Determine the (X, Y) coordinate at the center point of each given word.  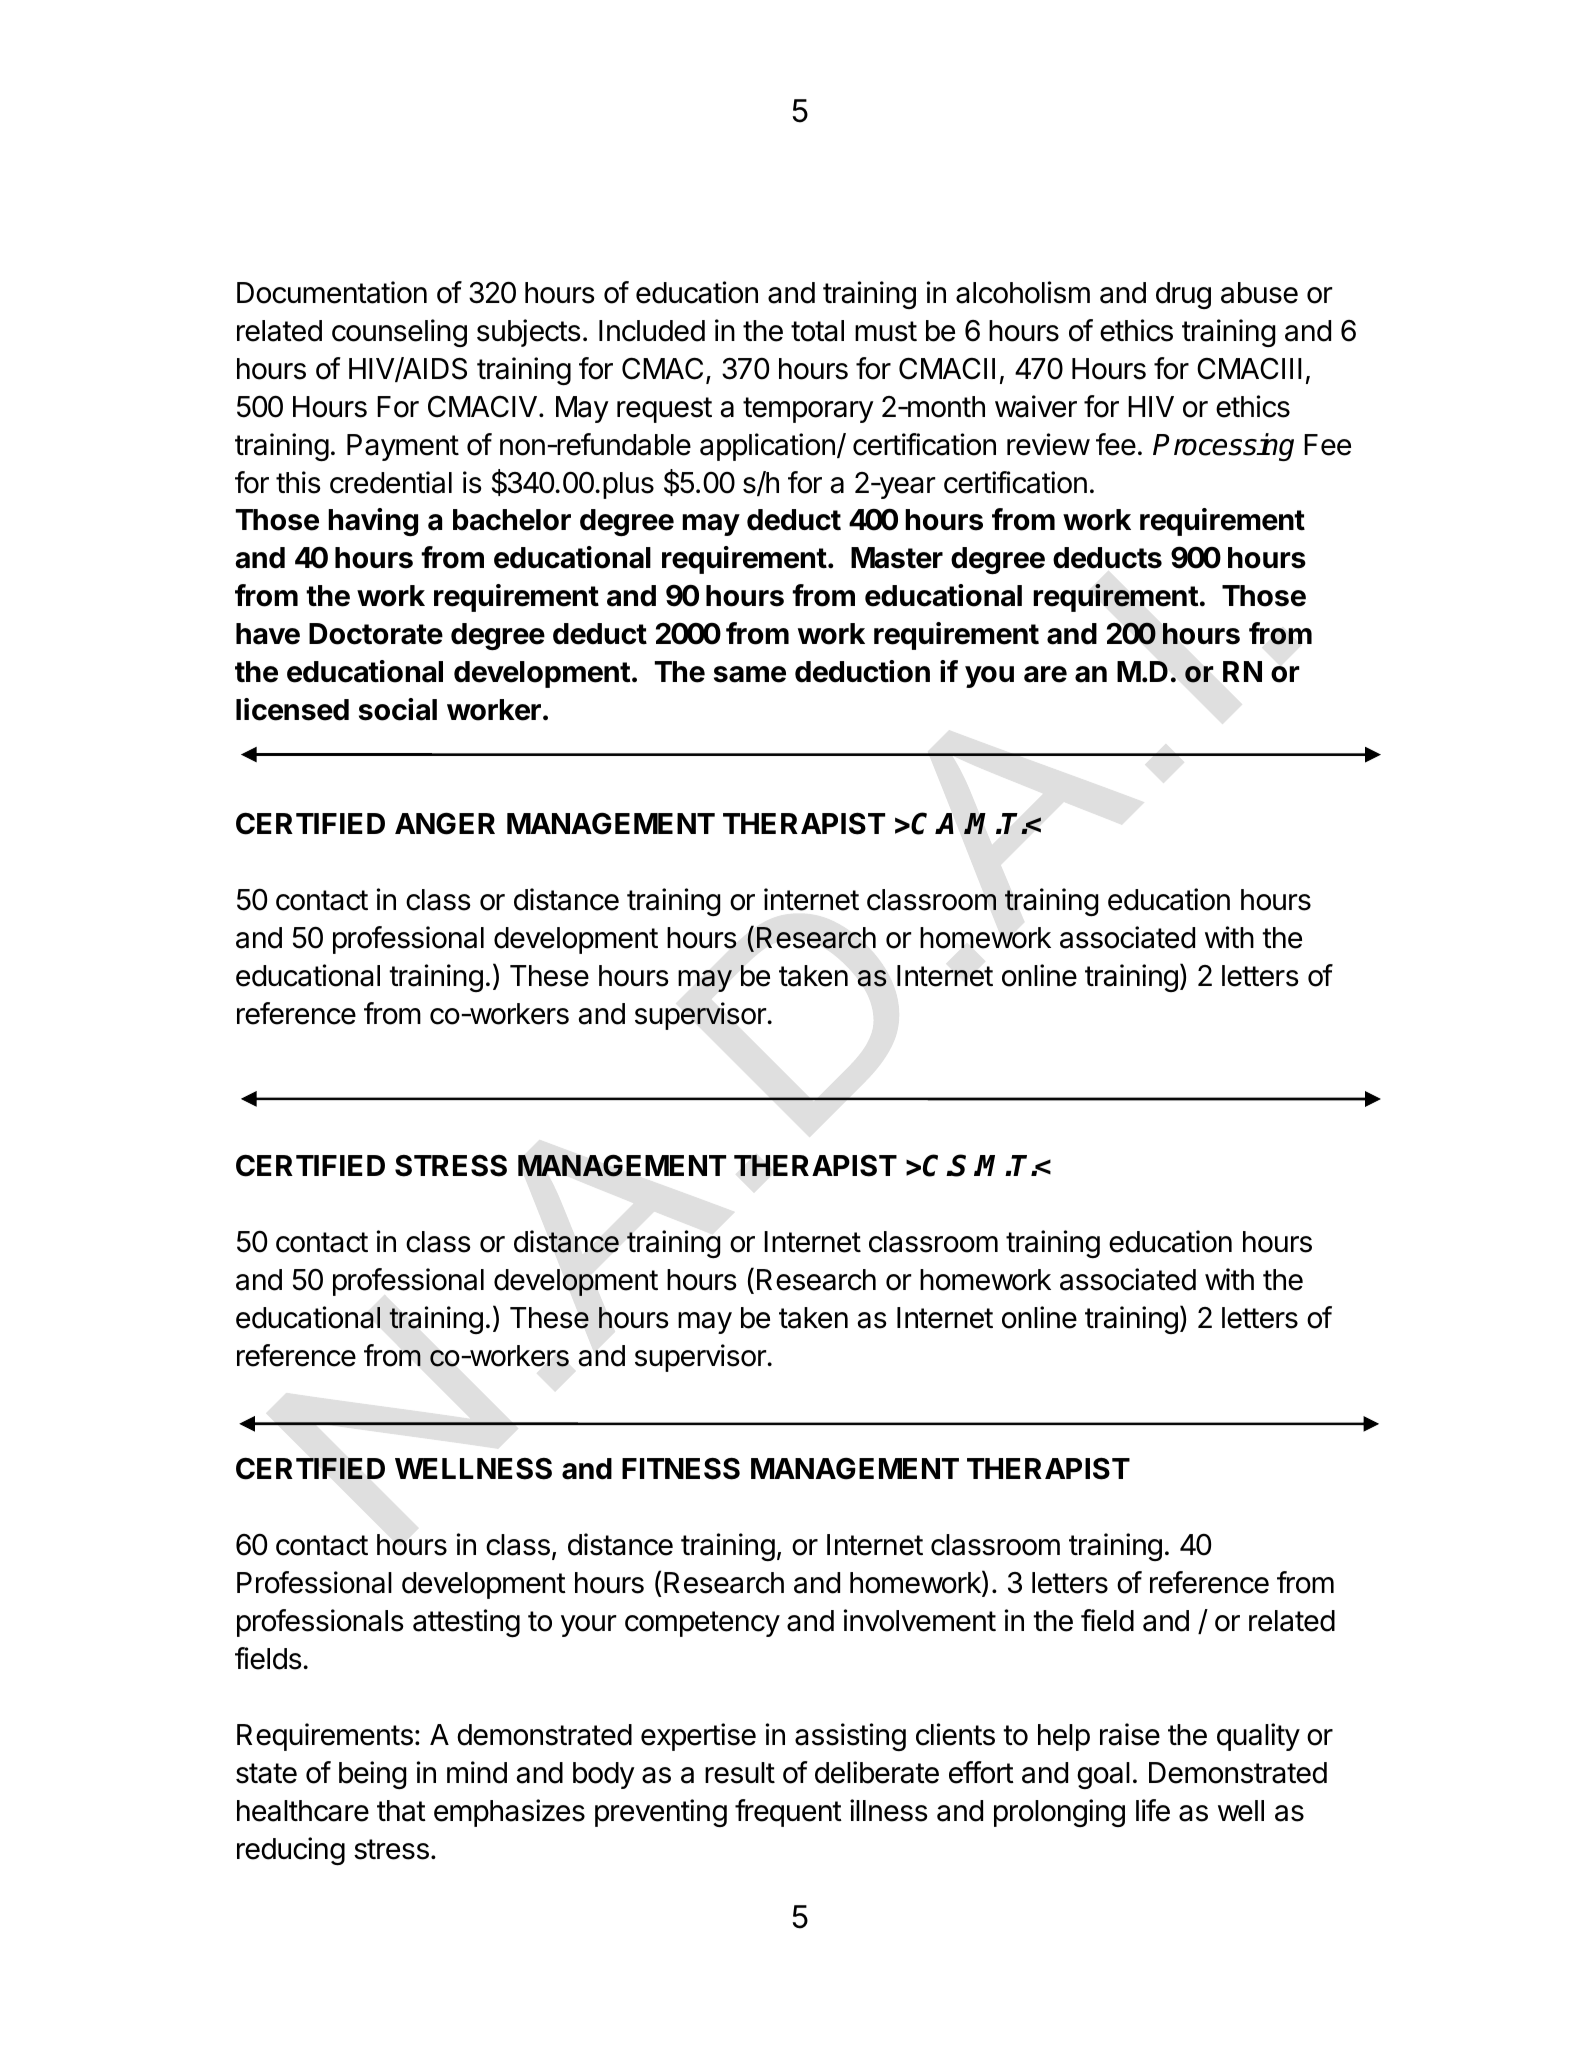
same (750, 674)
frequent (788, 1813)
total (817, 331)
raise (1130, 1734)
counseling (399, 333)
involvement (920, 1620)
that (401, 1811)
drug (1183, 295)
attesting (466, 1623)
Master (897, 558)
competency (702, 1624)
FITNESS (681, 1468)
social (398, 709)
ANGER (445, 823)
